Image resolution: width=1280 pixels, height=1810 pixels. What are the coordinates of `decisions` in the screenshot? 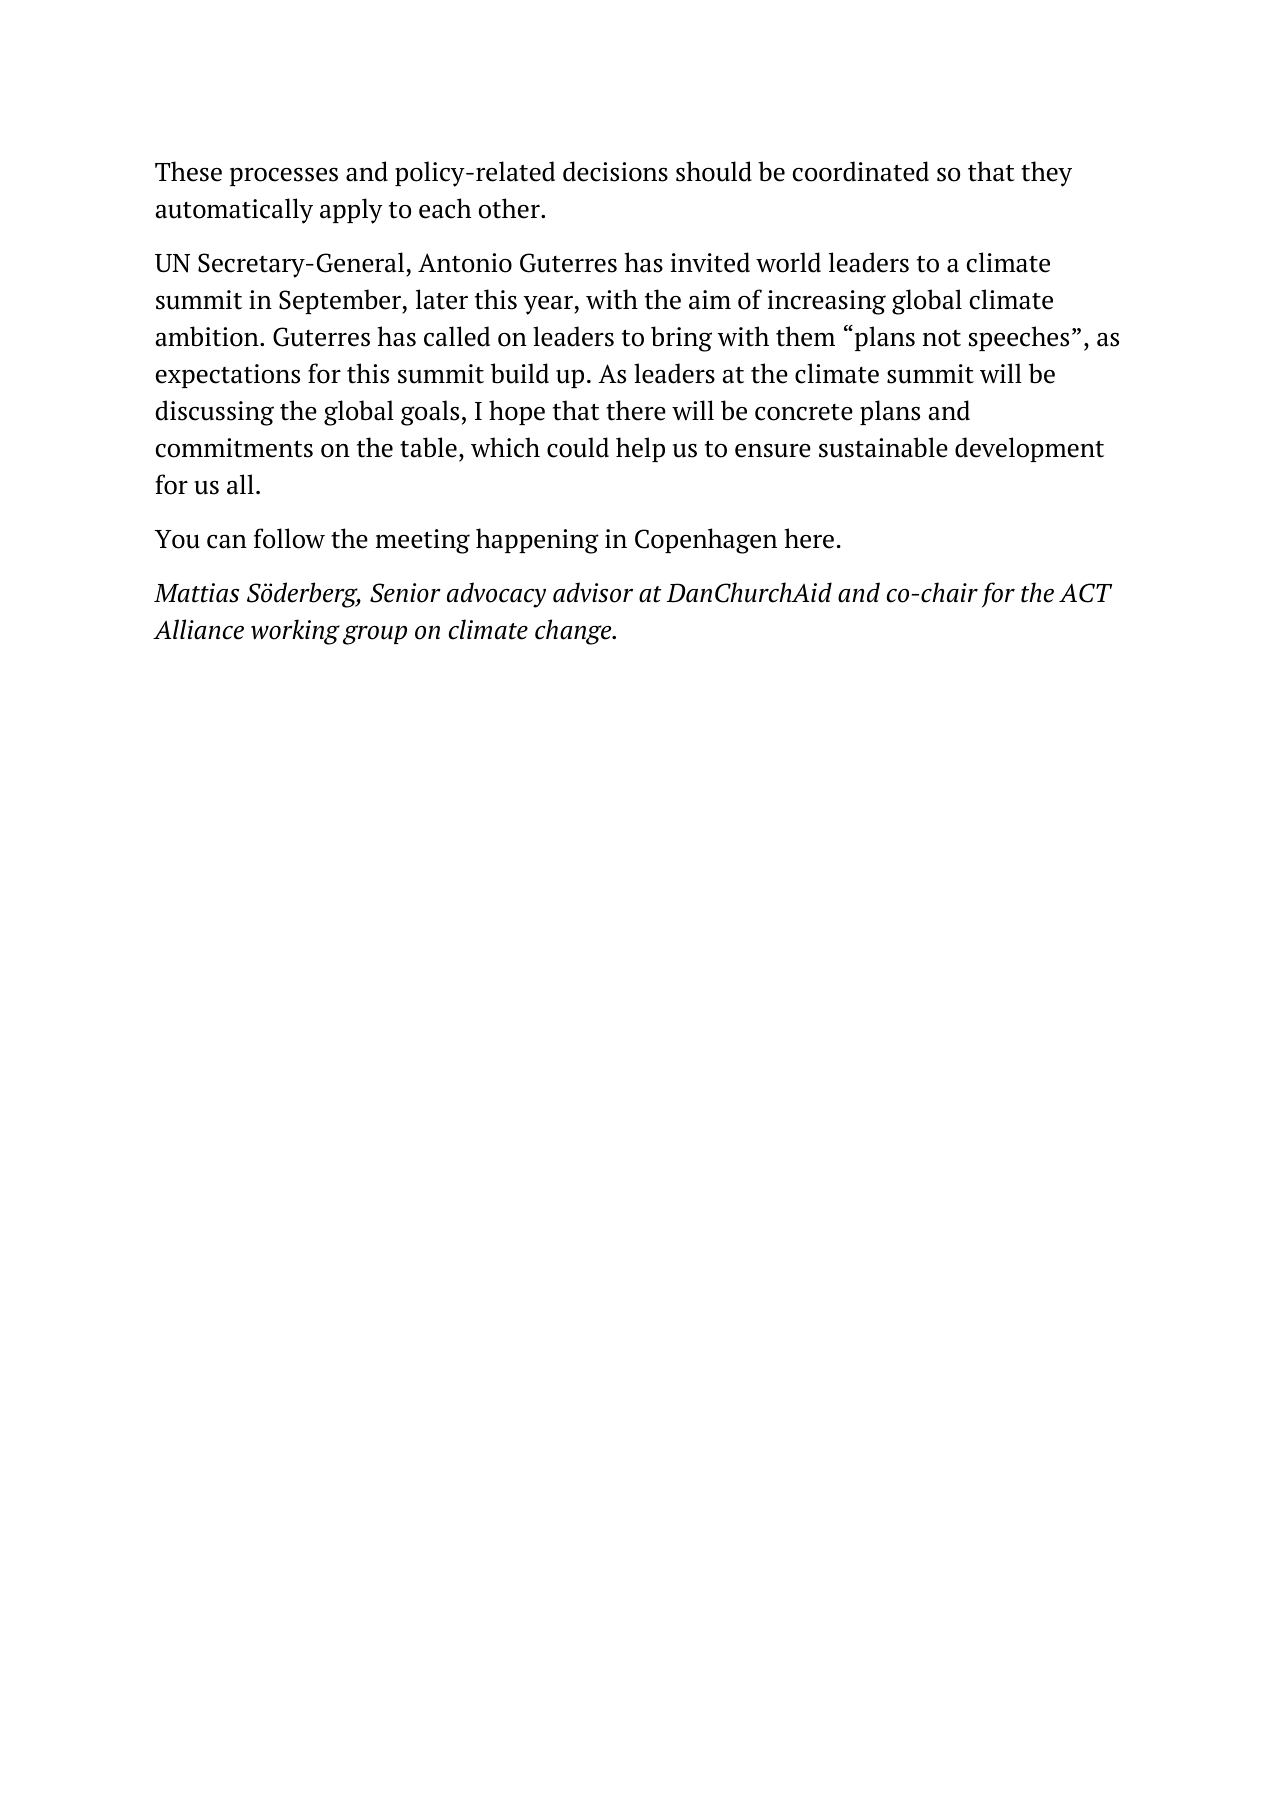 It's located at (615, 171).
